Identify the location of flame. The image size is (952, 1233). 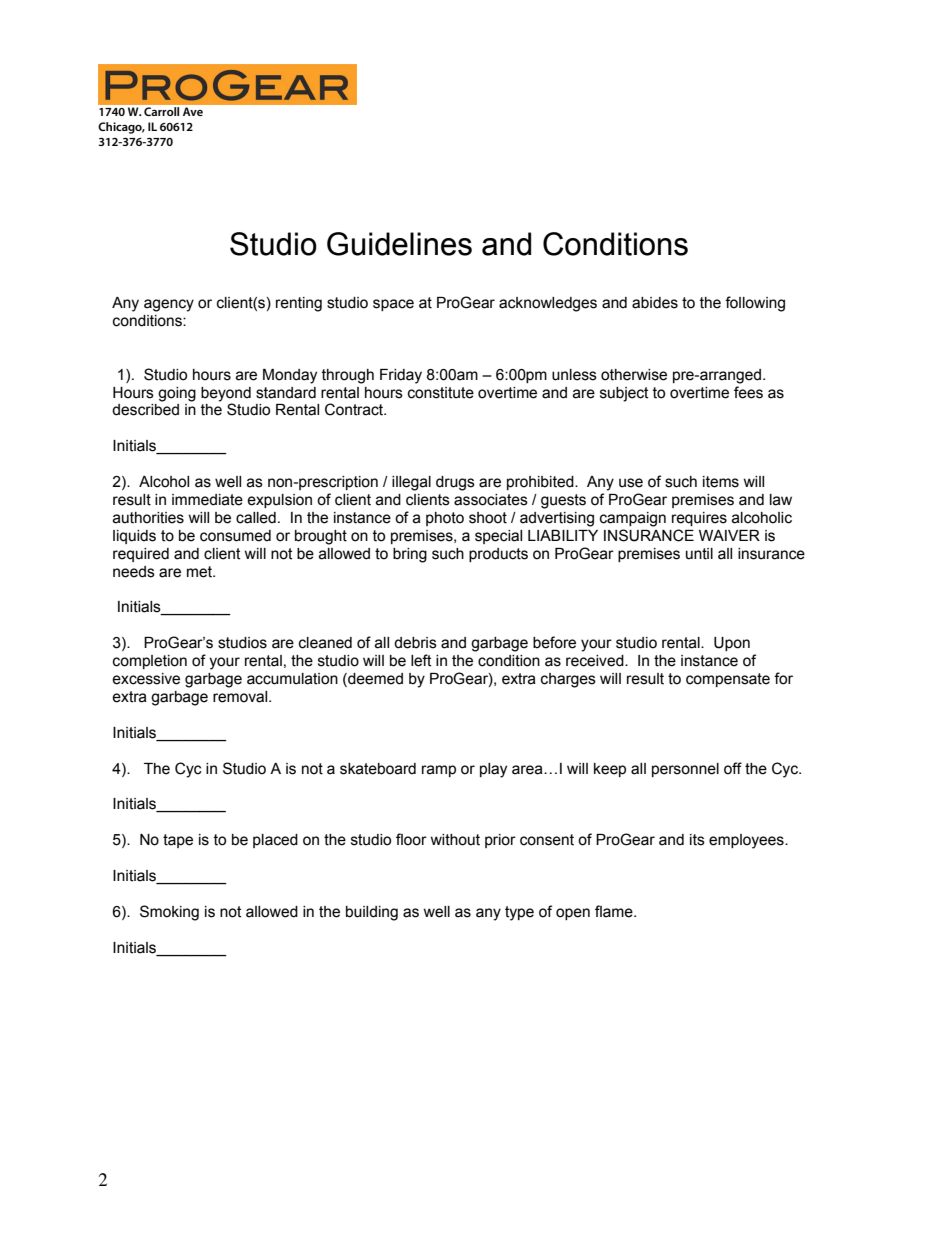
(615, 911).
